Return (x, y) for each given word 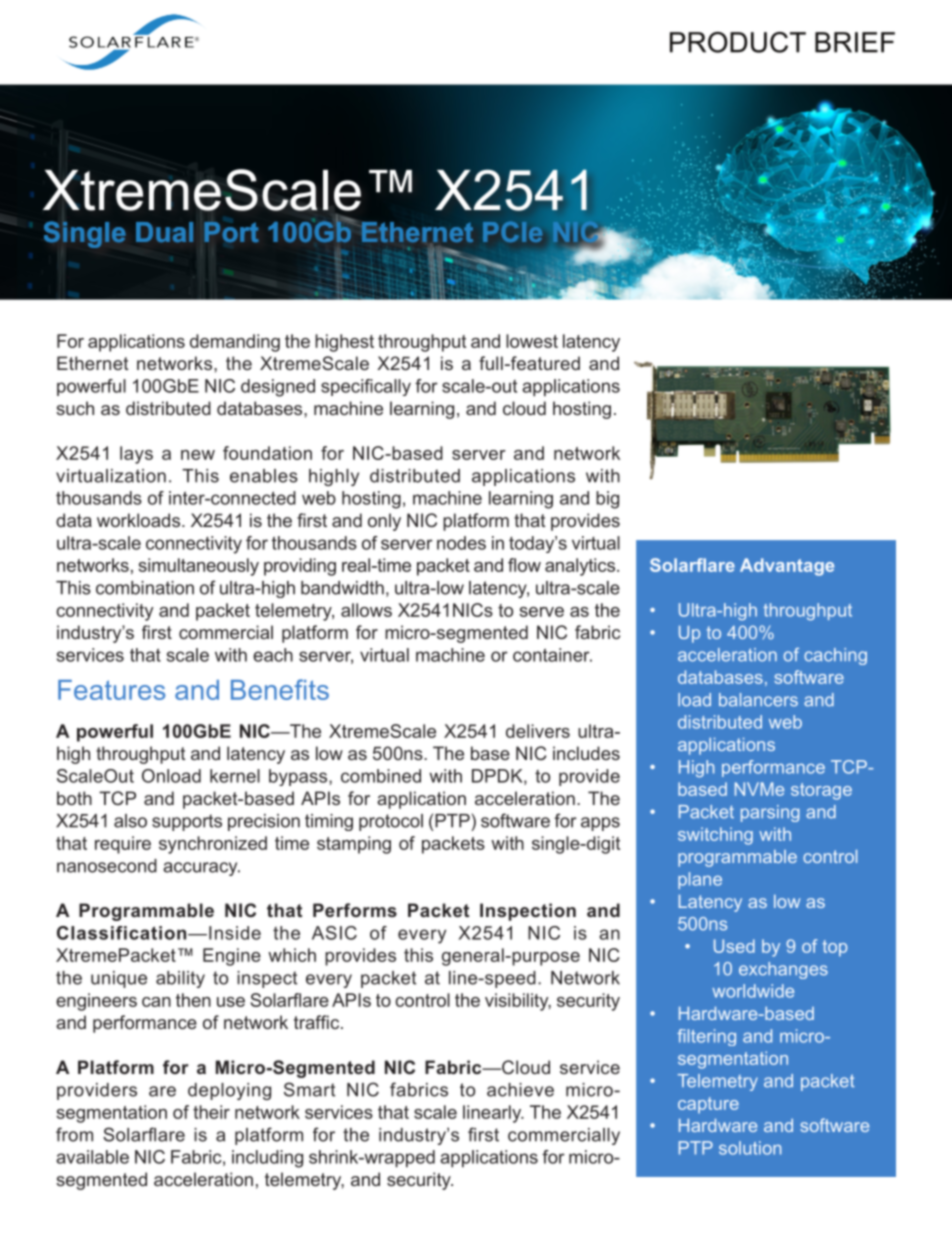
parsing (770, 813)
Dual (164, 232)
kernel (235, 776)
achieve (520, 1090)
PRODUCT (738, 42)
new (198, 455)
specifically (366, 387)
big (607, 500)
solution (750, 1148)
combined (381, 776)
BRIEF (855, 42)
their (211, 1112)
